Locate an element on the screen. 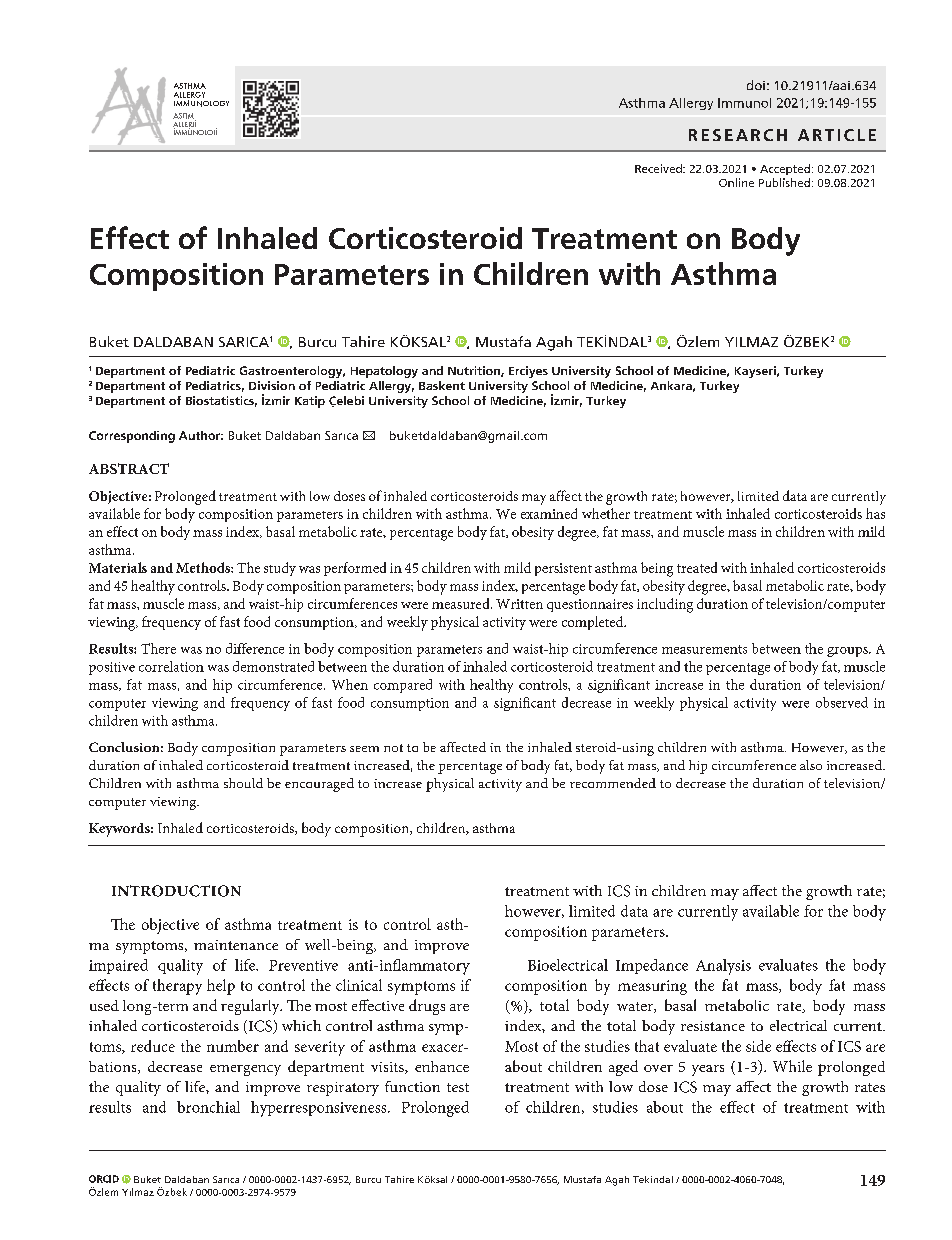  Received is located at coordinates (659, 168).
